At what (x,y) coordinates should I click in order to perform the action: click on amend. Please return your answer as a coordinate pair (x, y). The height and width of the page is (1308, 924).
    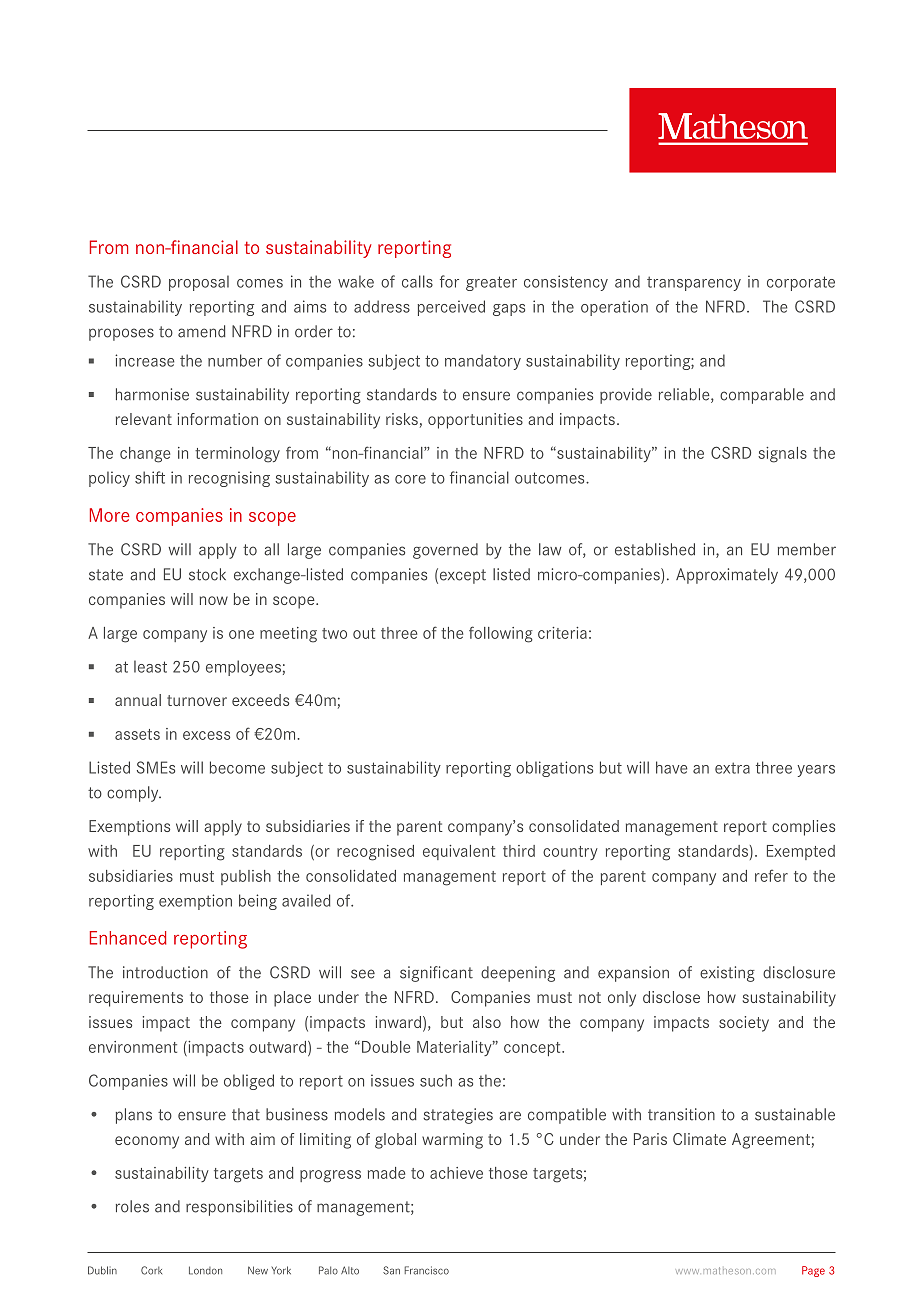
    Looking at the image, I should click on (202, 331).
